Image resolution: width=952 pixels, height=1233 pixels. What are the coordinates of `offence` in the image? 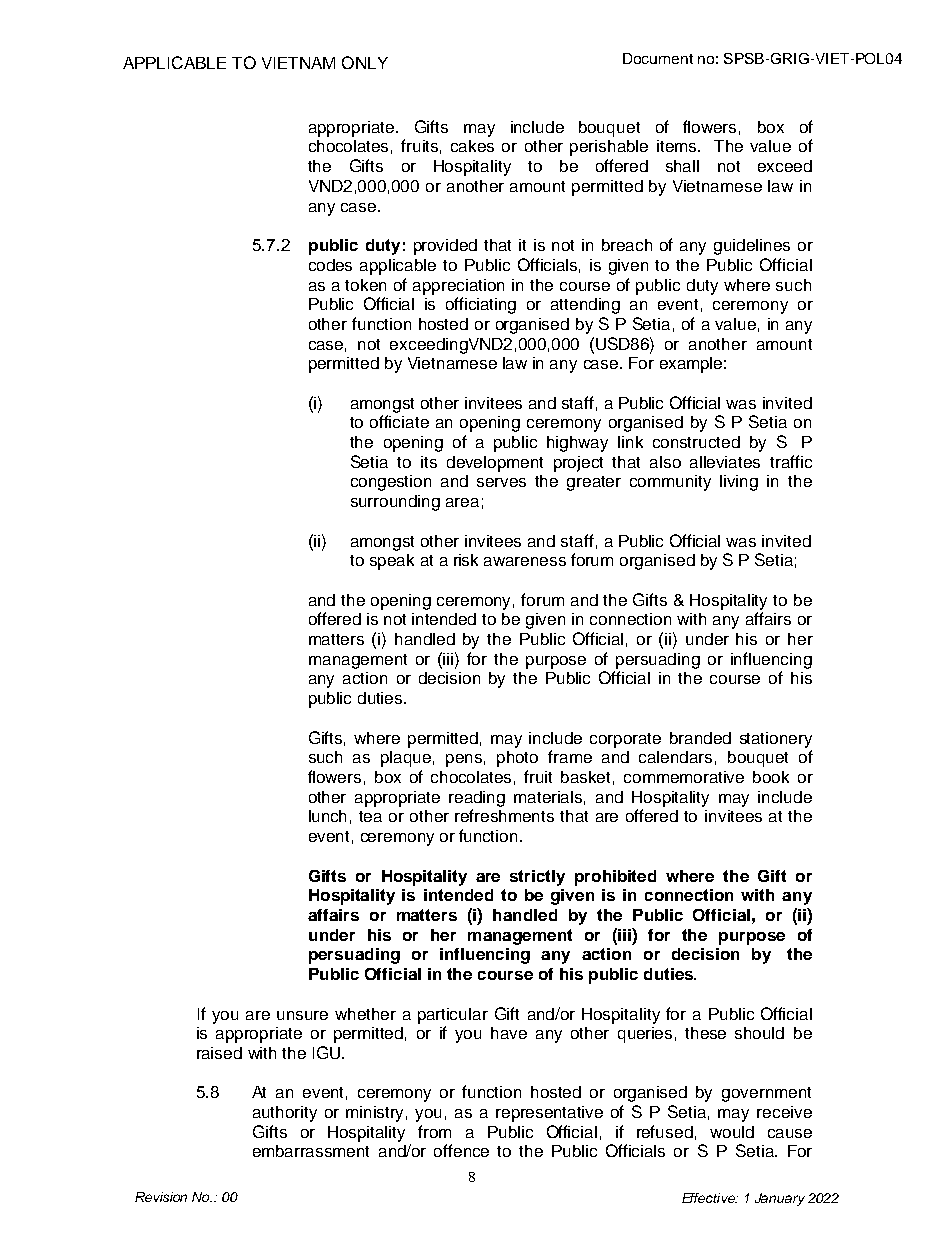 It's located at (461, 1150).
